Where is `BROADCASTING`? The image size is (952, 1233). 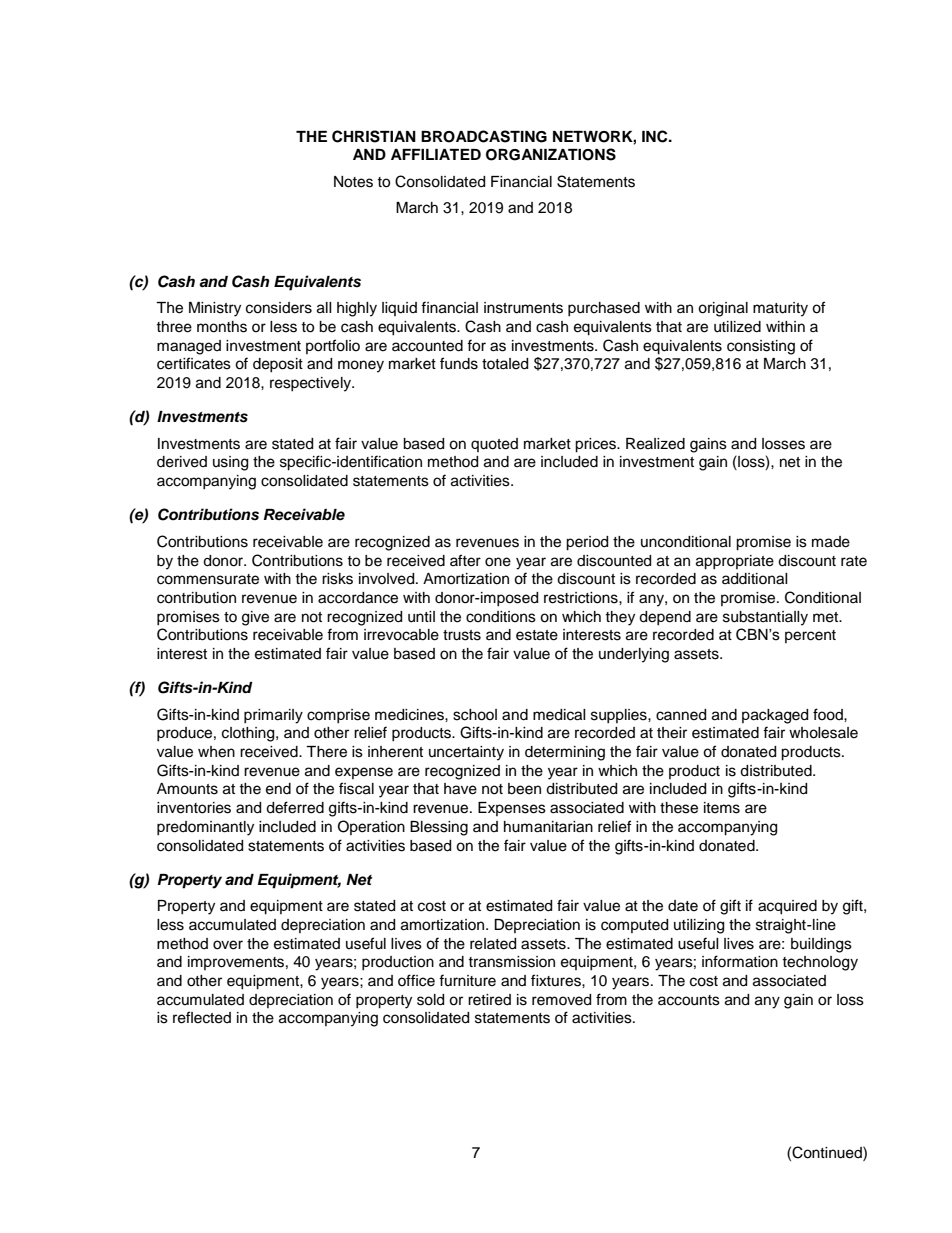
BROADCASTING is located at coordinates (484, 136).
